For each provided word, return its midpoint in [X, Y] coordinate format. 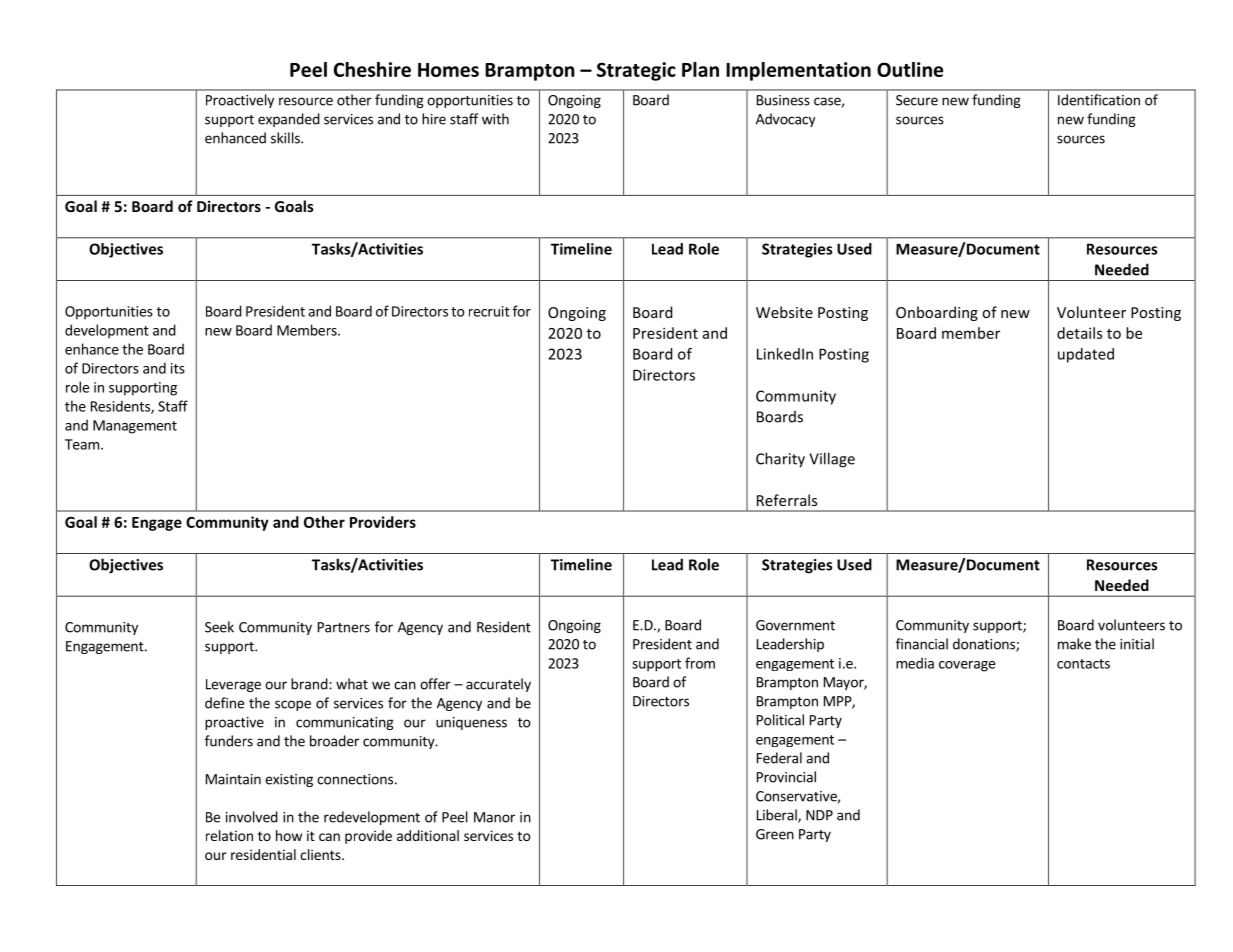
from [700, 663]
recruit [489, 311]
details [1079, 333]
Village [832, 460]
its [178, 368]
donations [985, 645]
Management [135, 427]
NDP [819, 815]
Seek [219, 627]
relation [229, 835]
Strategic [636, 71]
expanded [289, 120]
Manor [494, 817]
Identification [1099, 100]
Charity [780, 460]
